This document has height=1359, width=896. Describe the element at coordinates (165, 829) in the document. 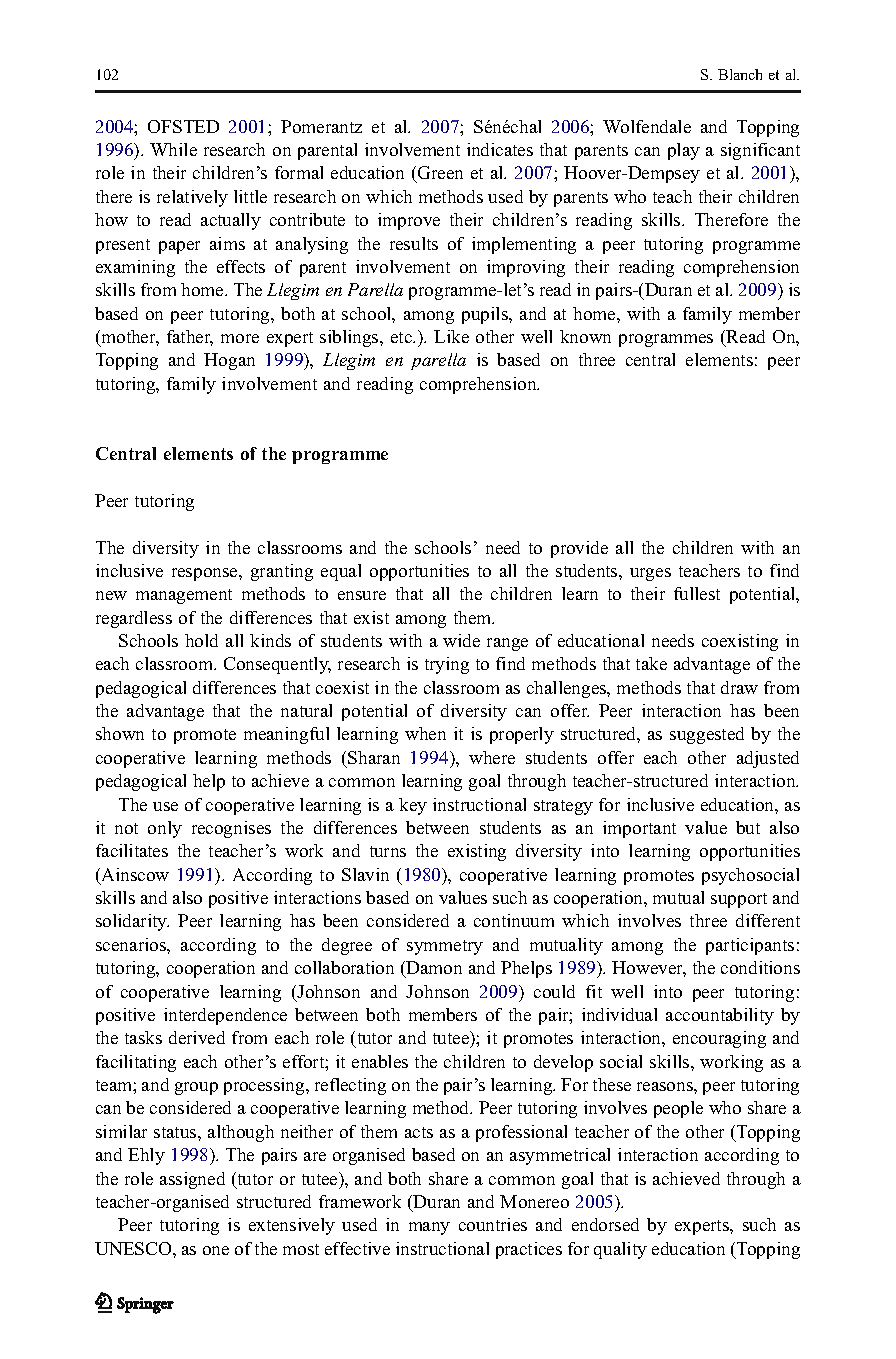

I see `only` at that location.
